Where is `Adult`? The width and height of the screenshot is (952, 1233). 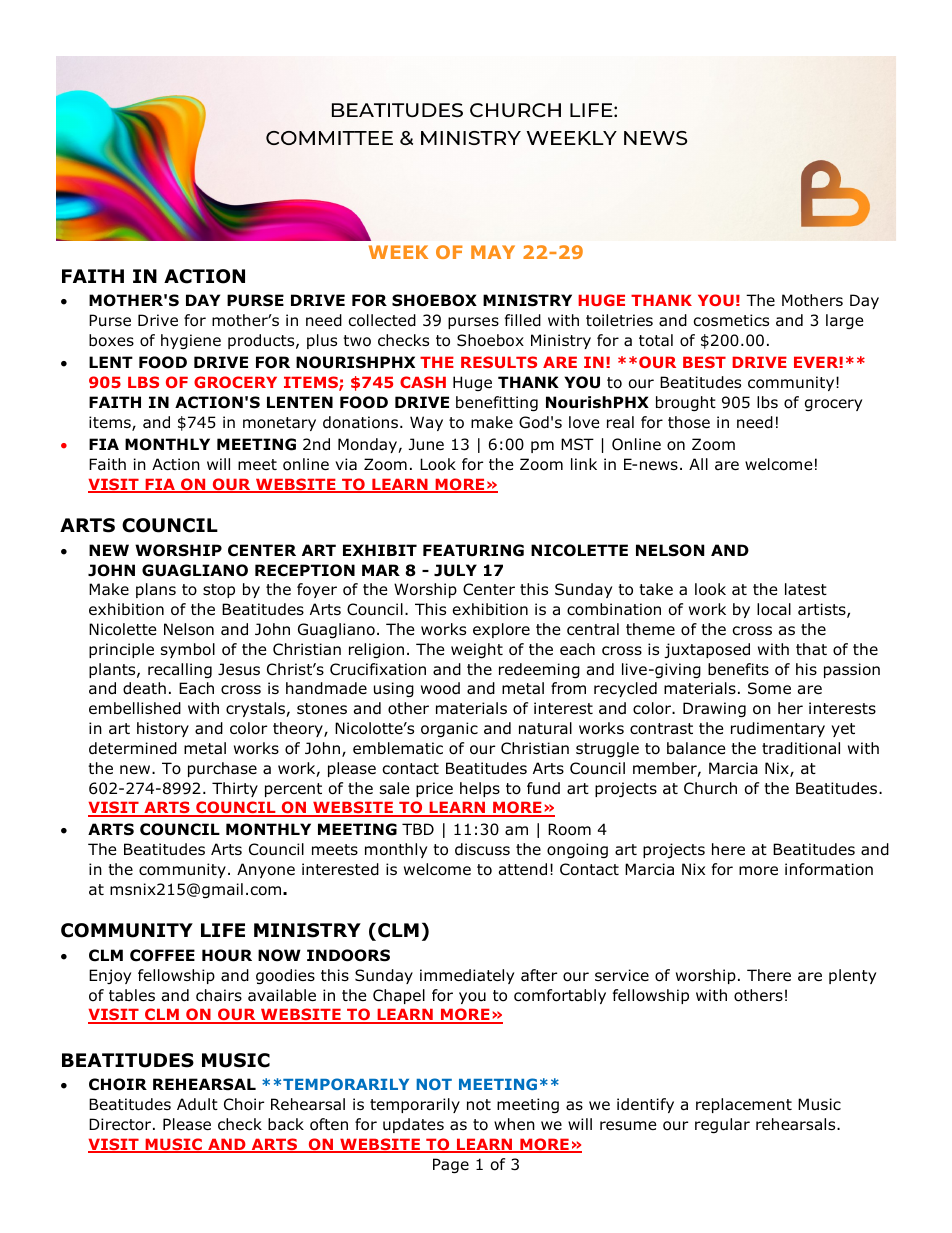
Adult is located at coordinates (197, 1104).
